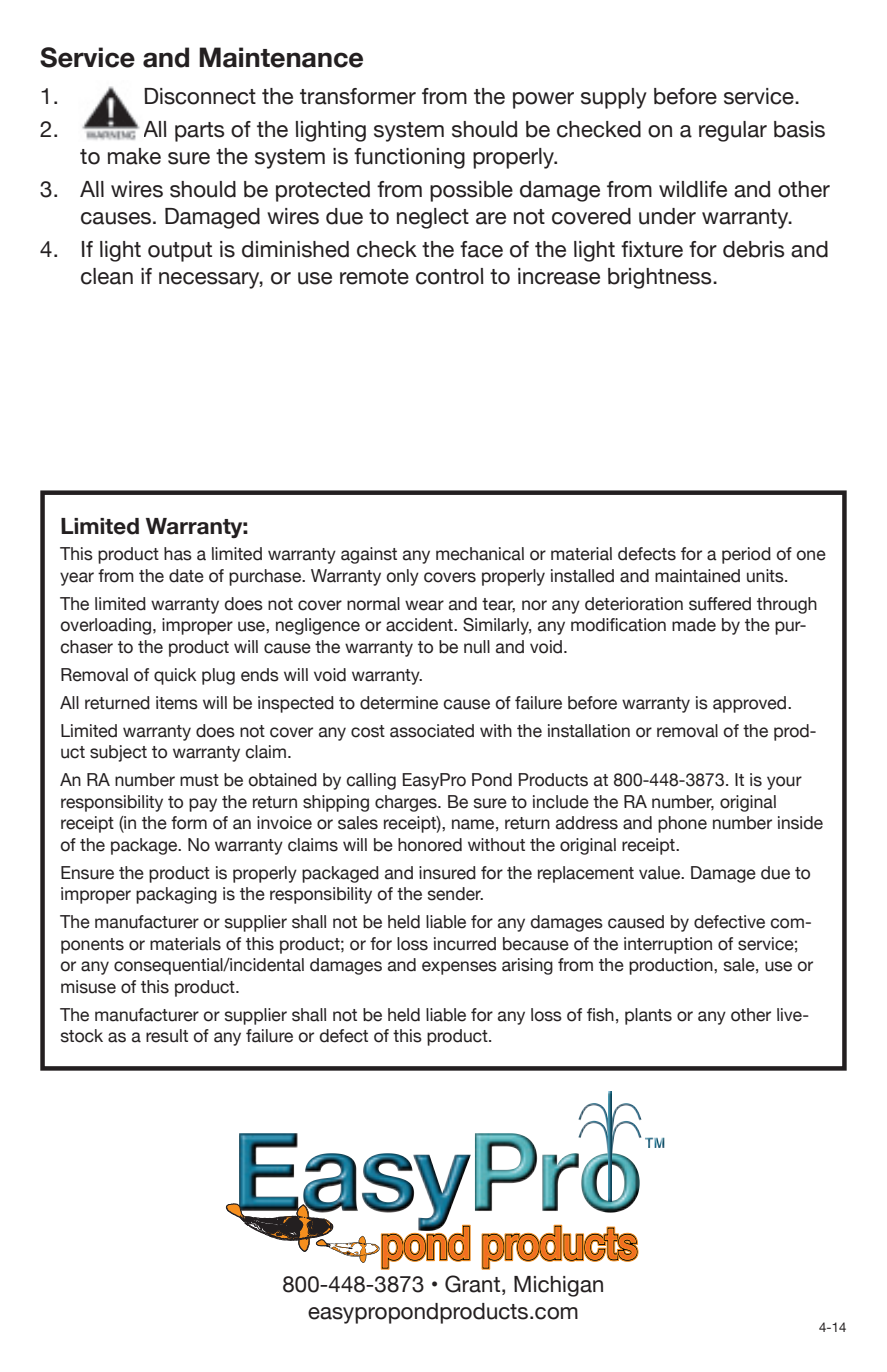  What do you see at coordinates (648, 1016) in the screenshot?
I see `plants` at bounding box center [648, 1016].
